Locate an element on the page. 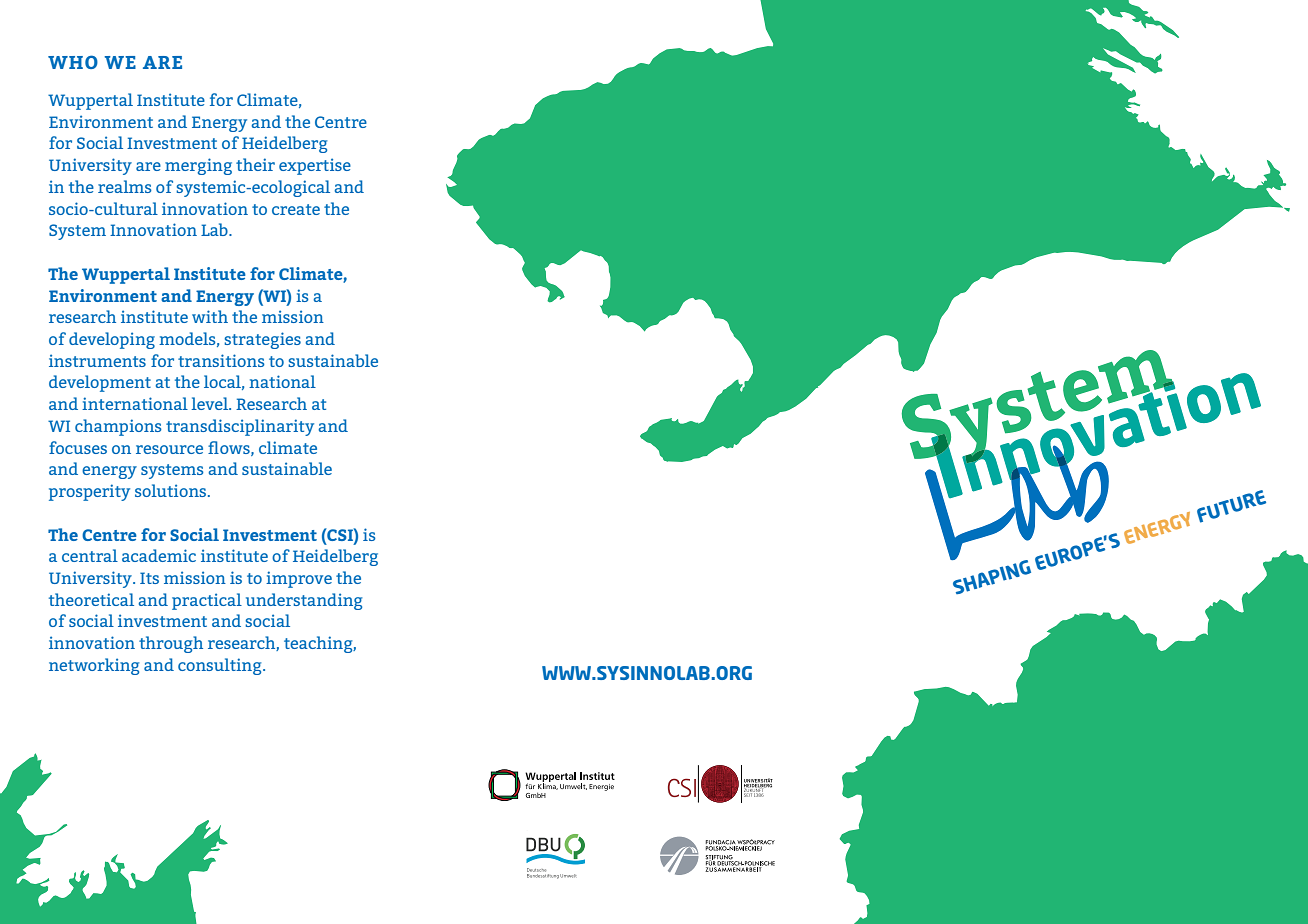 Image resolution: width=1308 pixels, height=924 pixels. understanding is located at coordinates (304, 601).
